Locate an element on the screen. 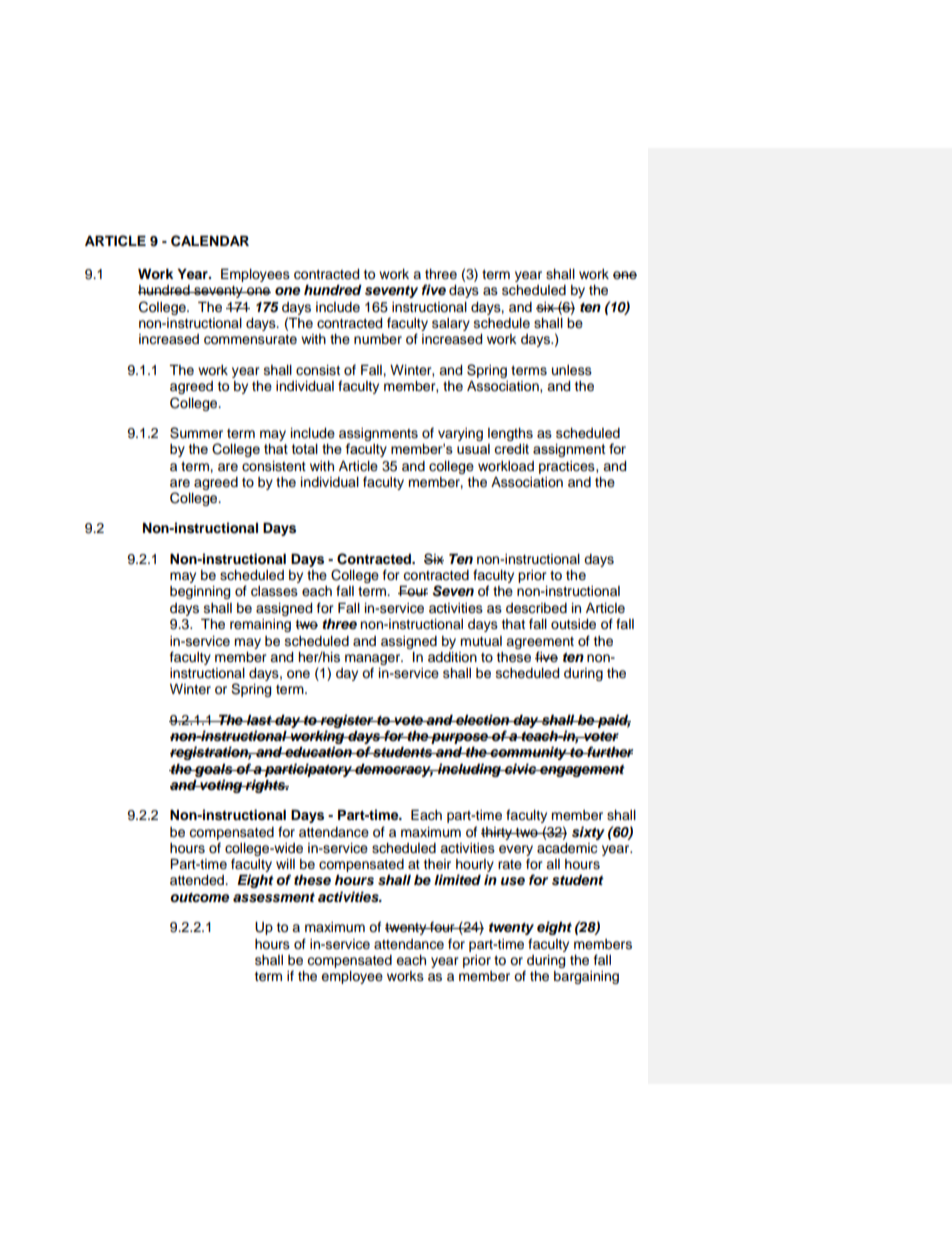 Image resolution: width=952 pixels, height=1233 pixels. credit is located at coordinates (511, 449).
